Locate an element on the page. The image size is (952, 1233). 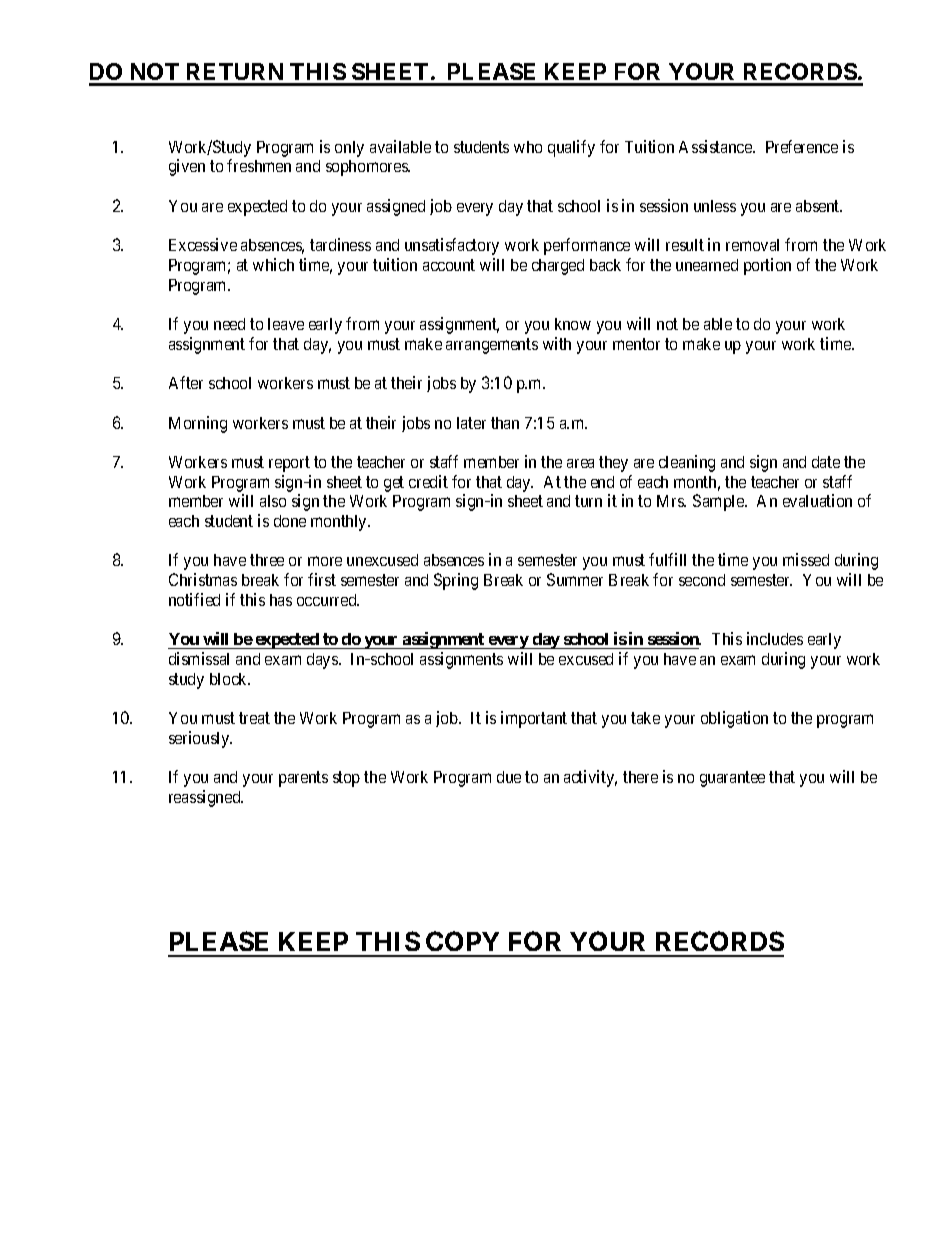
parents is located at coordinates (303, 779).
